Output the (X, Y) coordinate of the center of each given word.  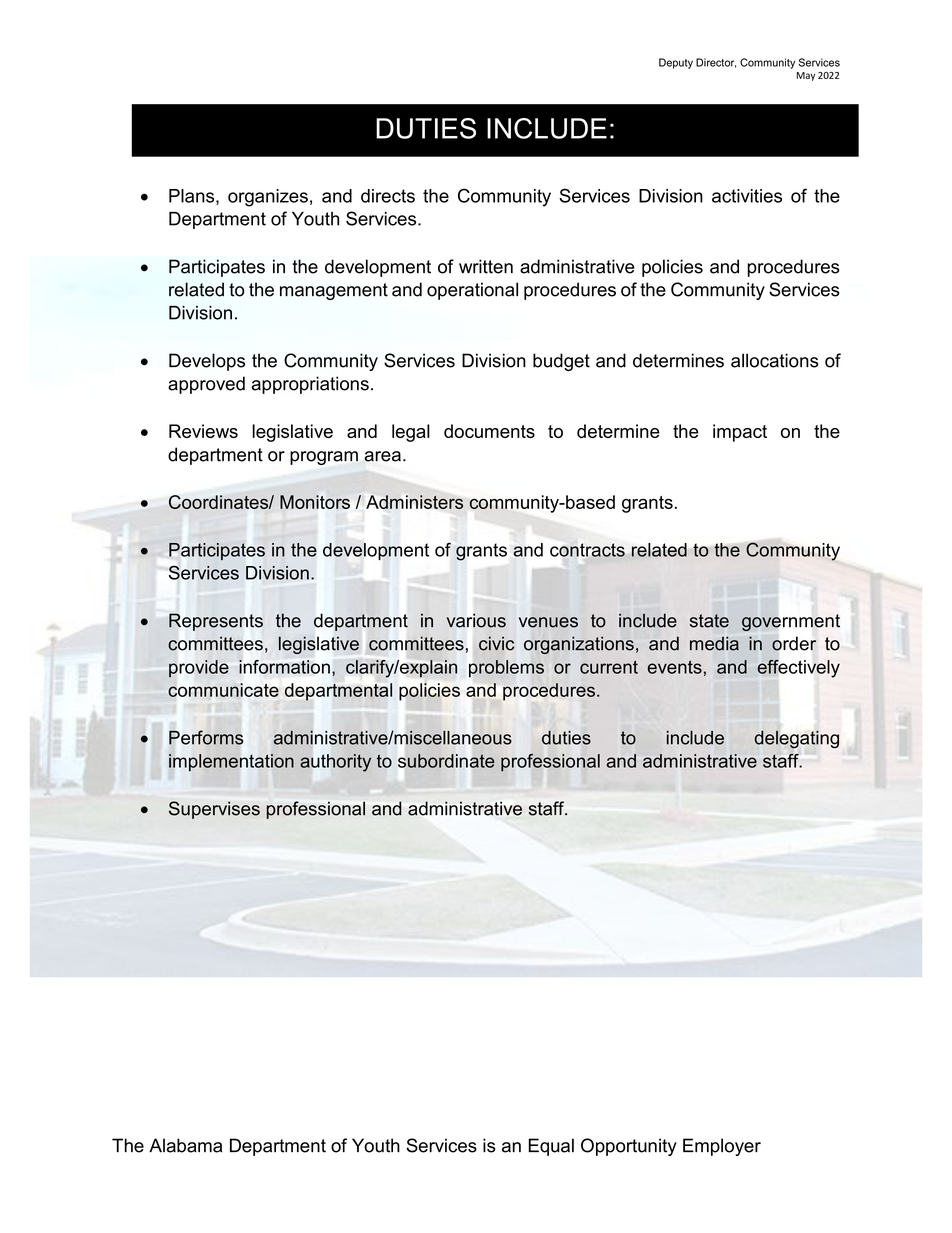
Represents (216, 622)
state (709, 621)
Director (716, 63)
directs (388, 196)
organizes (268, 198)
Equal (551, 1147)
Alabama (185, 1145)
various (476, 620)
